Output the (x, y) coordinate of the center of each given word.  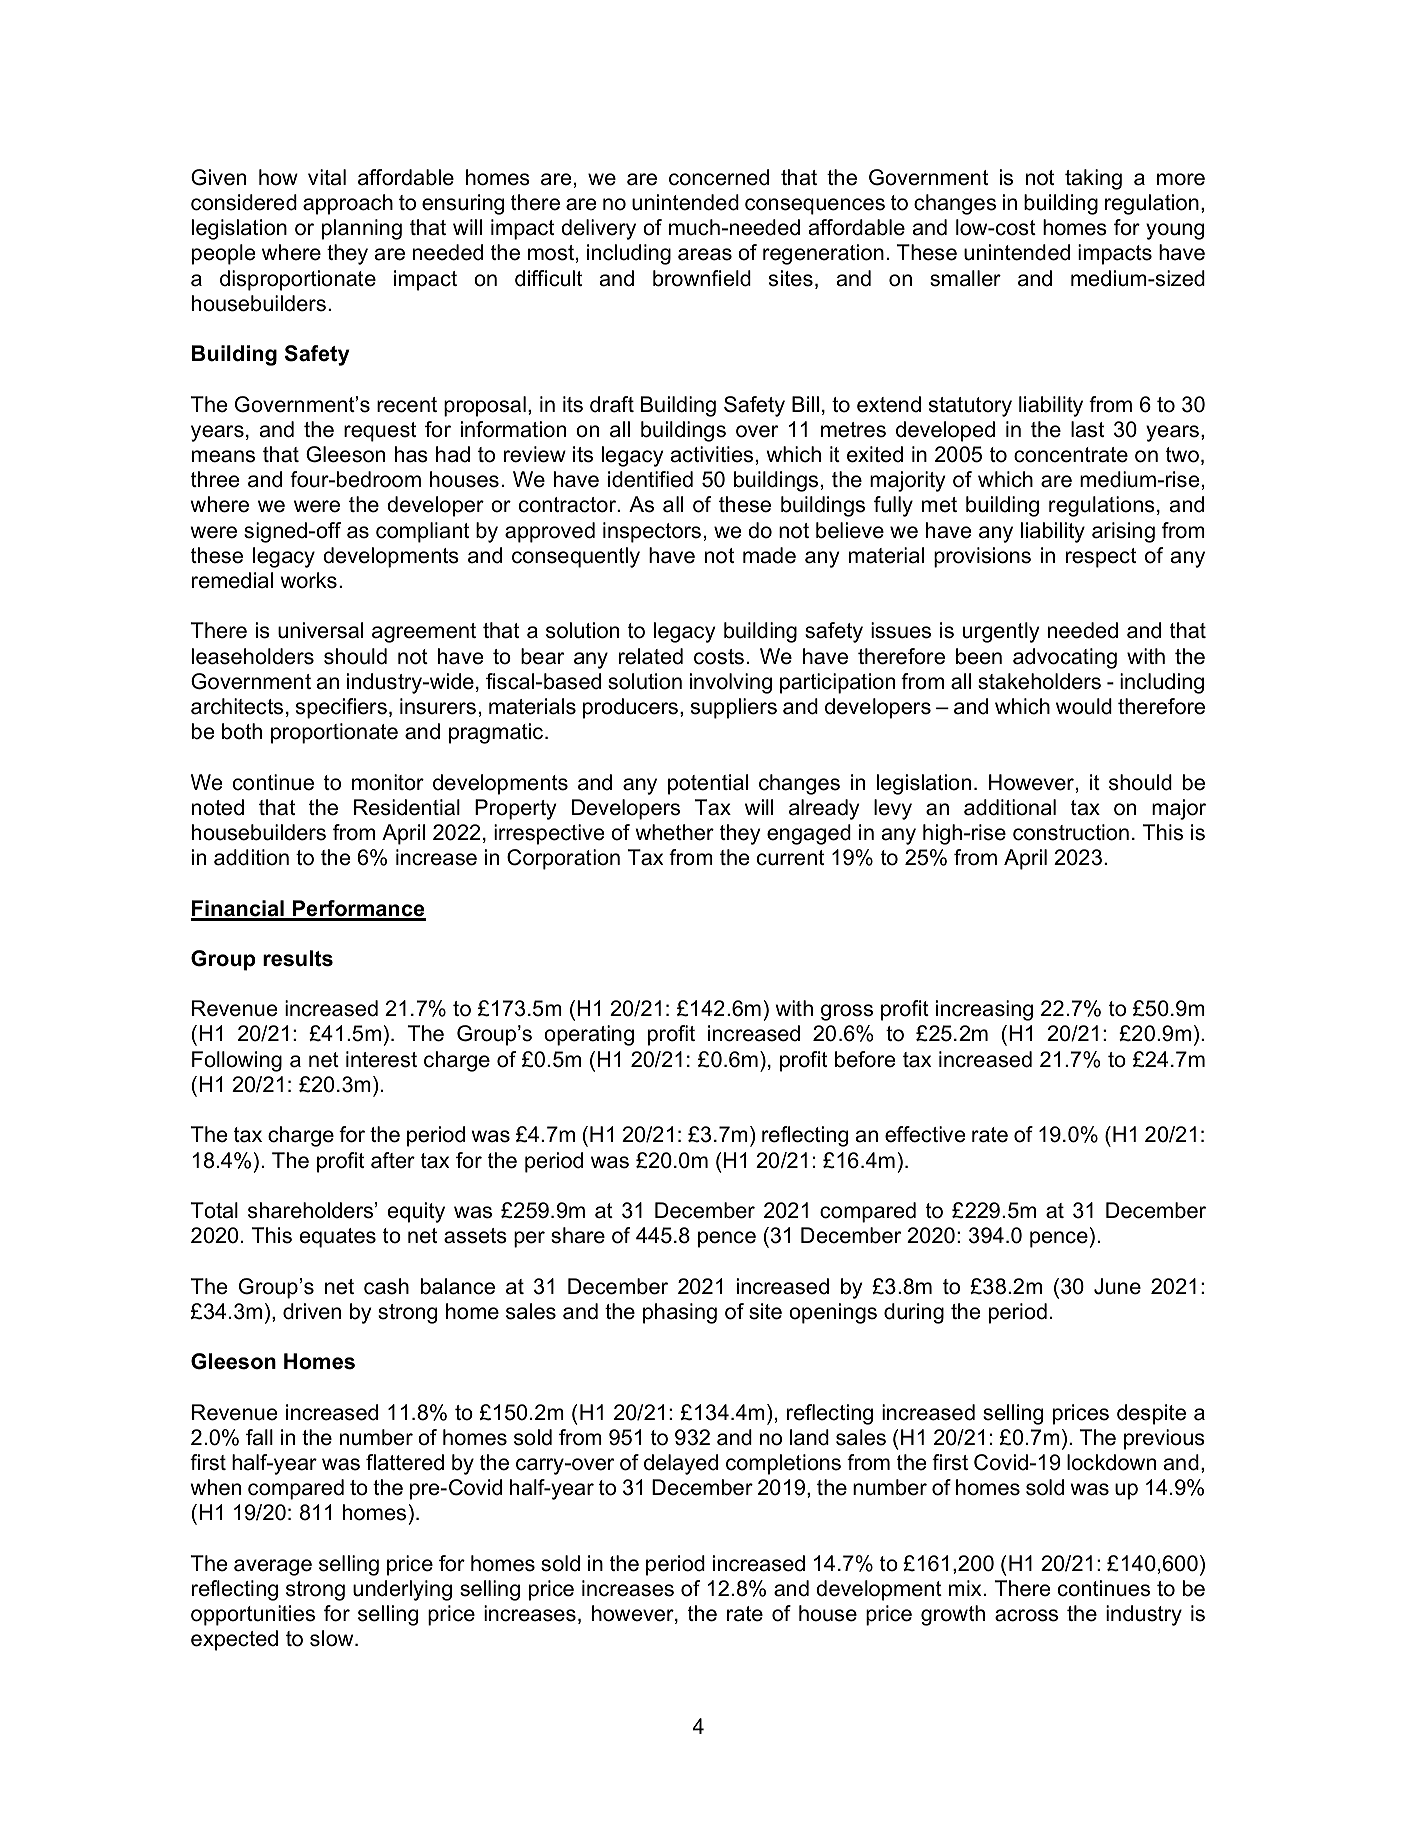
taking (1093, 179)
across (1026, 1615)
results (298, 958)
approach (348, 204)
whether (674, 832)
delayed (681, 1464)
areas (705, 254)
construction (1071, 832)
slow (333, 1638)
